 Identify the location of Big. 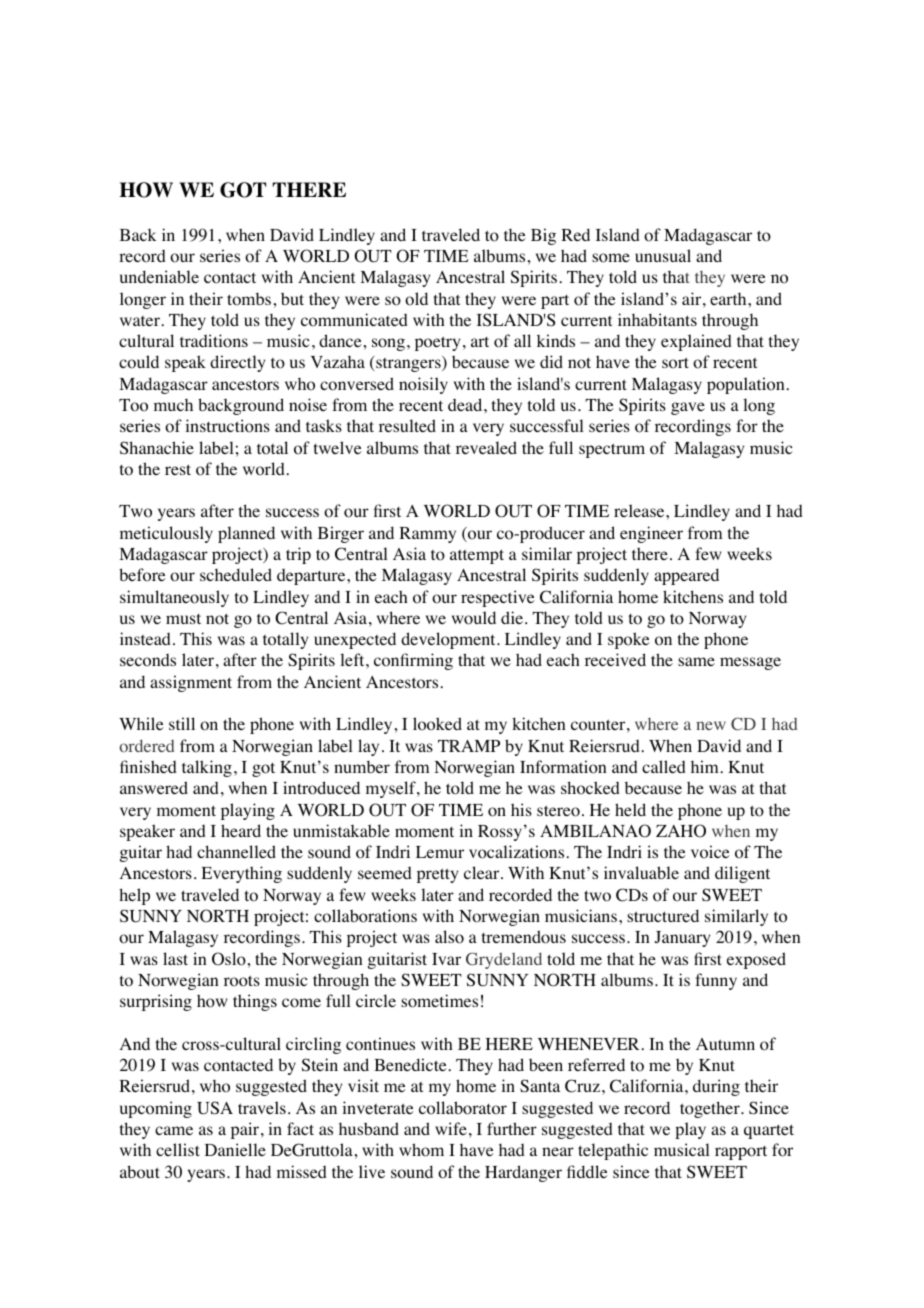
(543, 236).
